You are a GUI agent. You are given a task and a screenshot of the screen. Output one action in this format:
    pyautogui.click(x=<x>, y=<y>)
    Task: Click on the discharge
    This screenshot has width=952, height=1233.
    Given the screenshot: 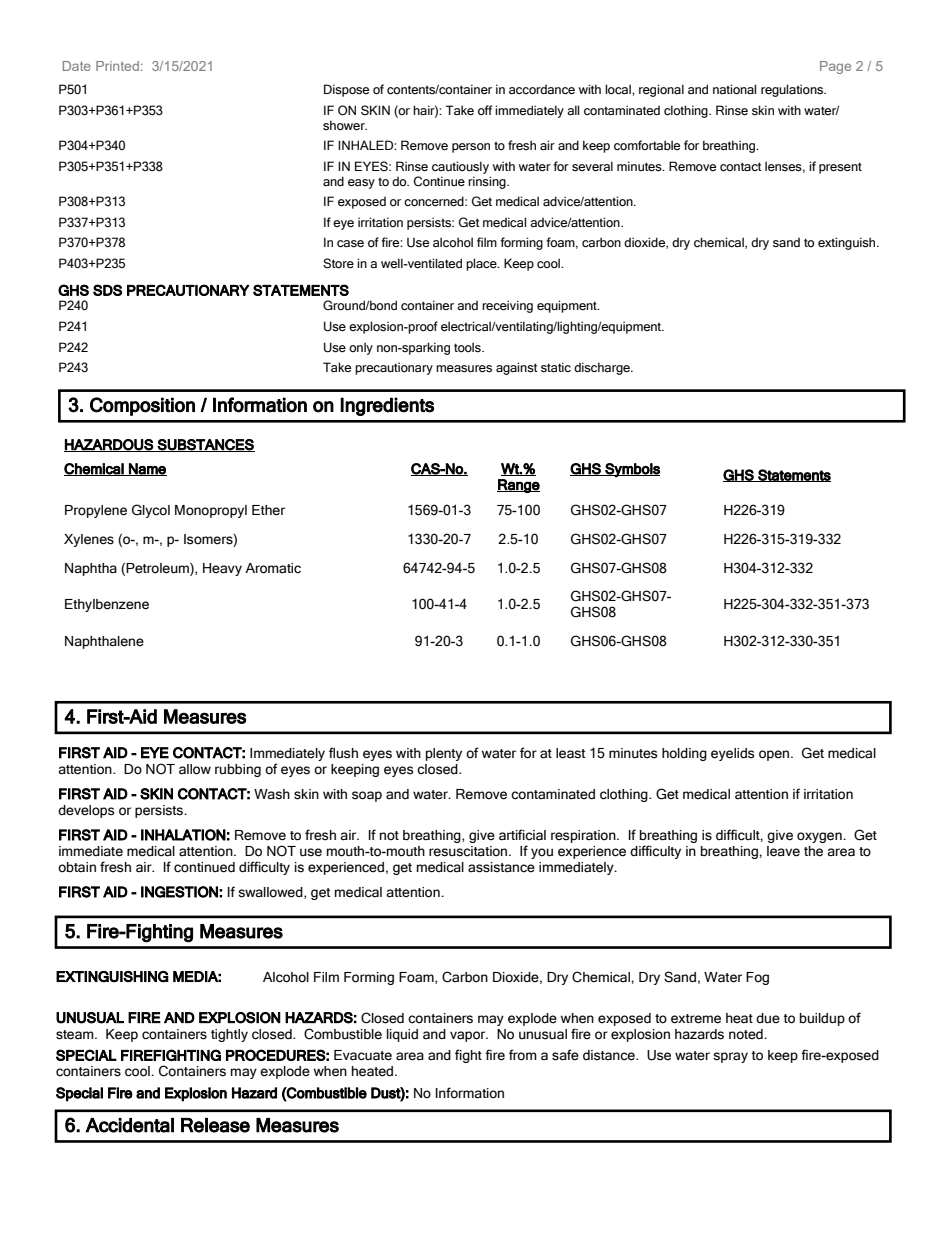 What is the action you would take?
    pyautogui.click(x=603, y=368)
